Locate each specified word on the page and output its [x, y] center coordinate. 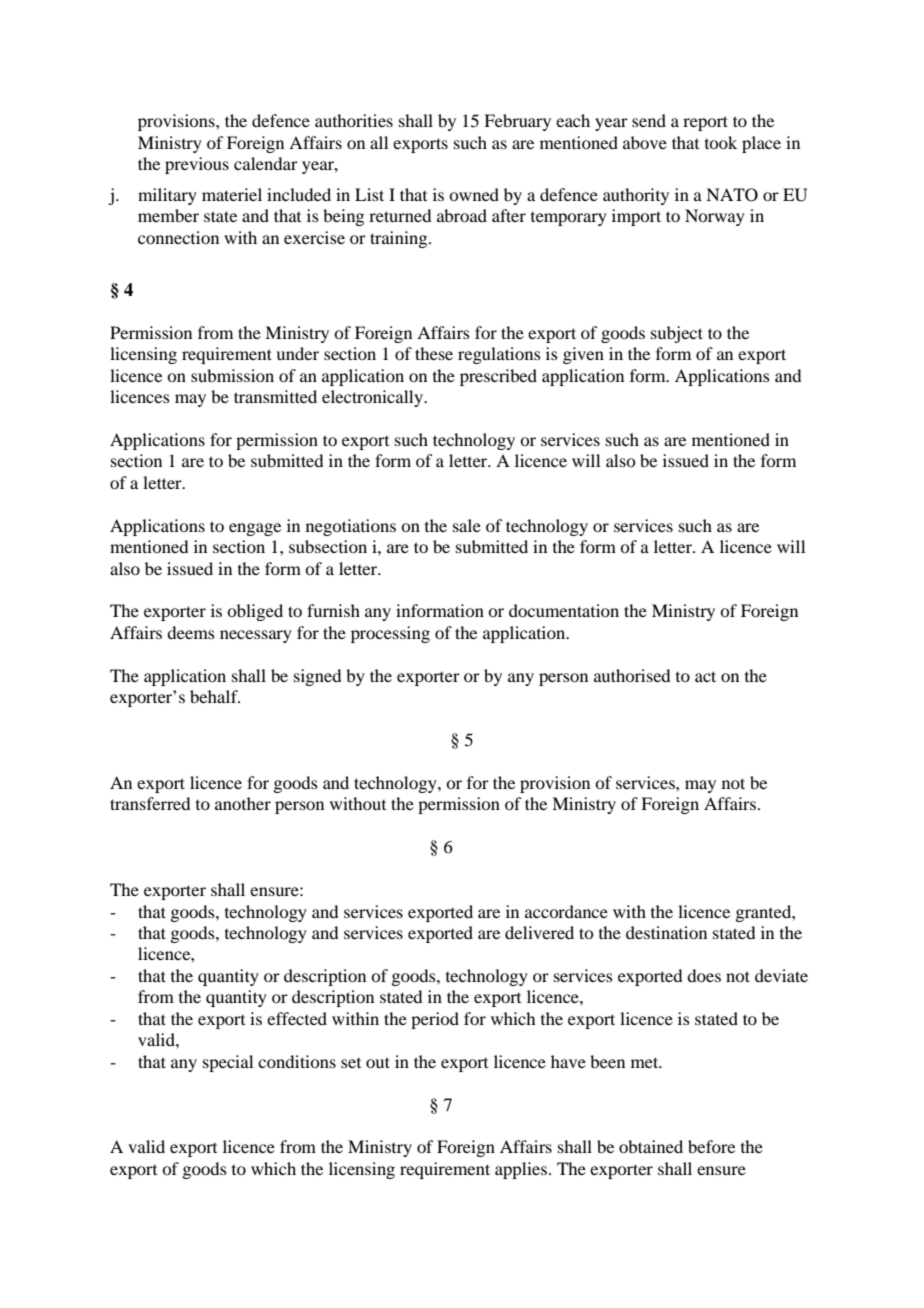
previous [197, 165]
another [243, 803]
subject [677, 334]
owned [474, 194]
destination [666, 932]
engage [255, 529]
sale [467, 525]
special [228, 1063]
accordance [566, 911]
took [721, 142]
